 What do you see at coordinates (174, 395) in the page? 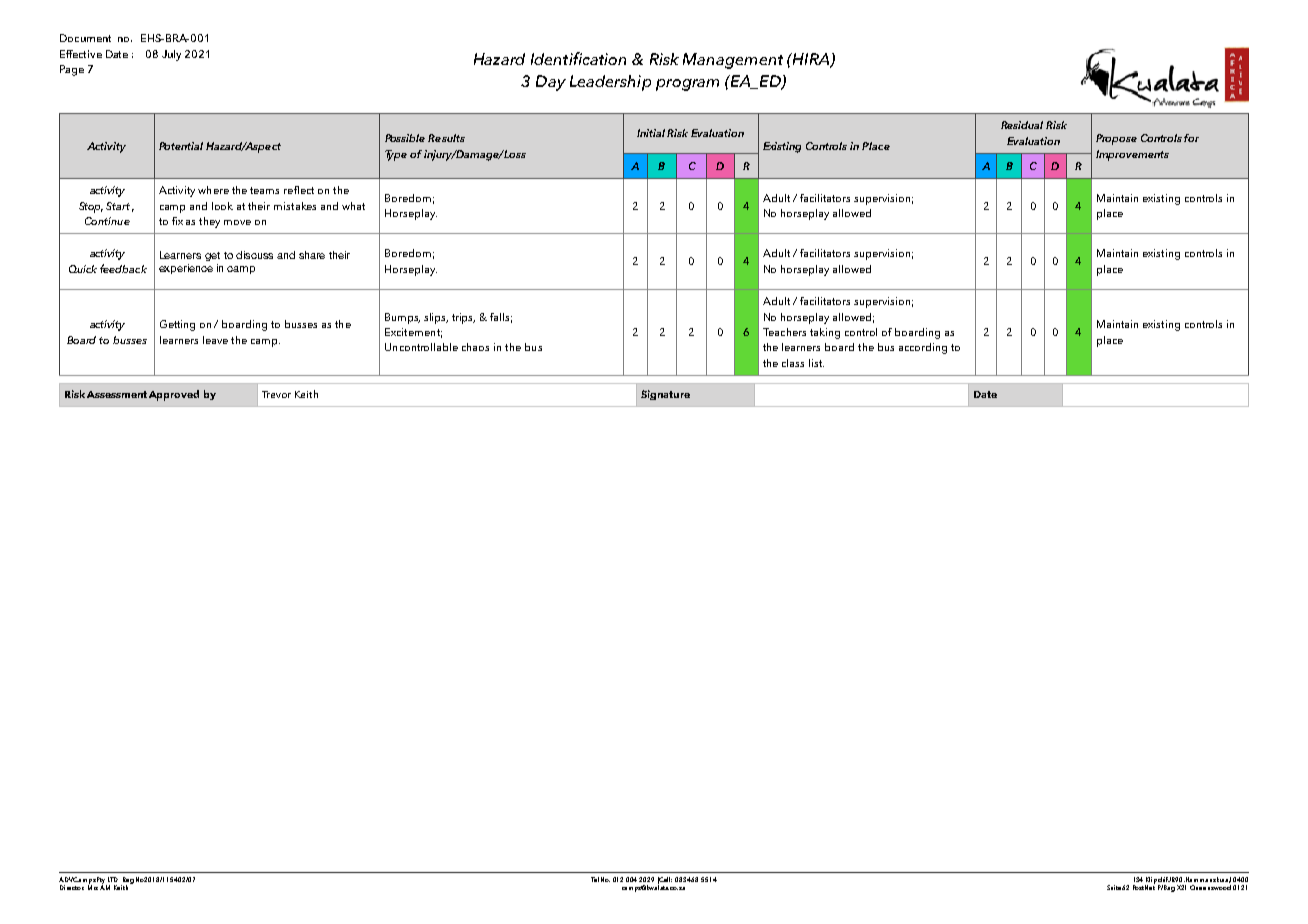
I see `Approved` at bounding box center [174, 395].
